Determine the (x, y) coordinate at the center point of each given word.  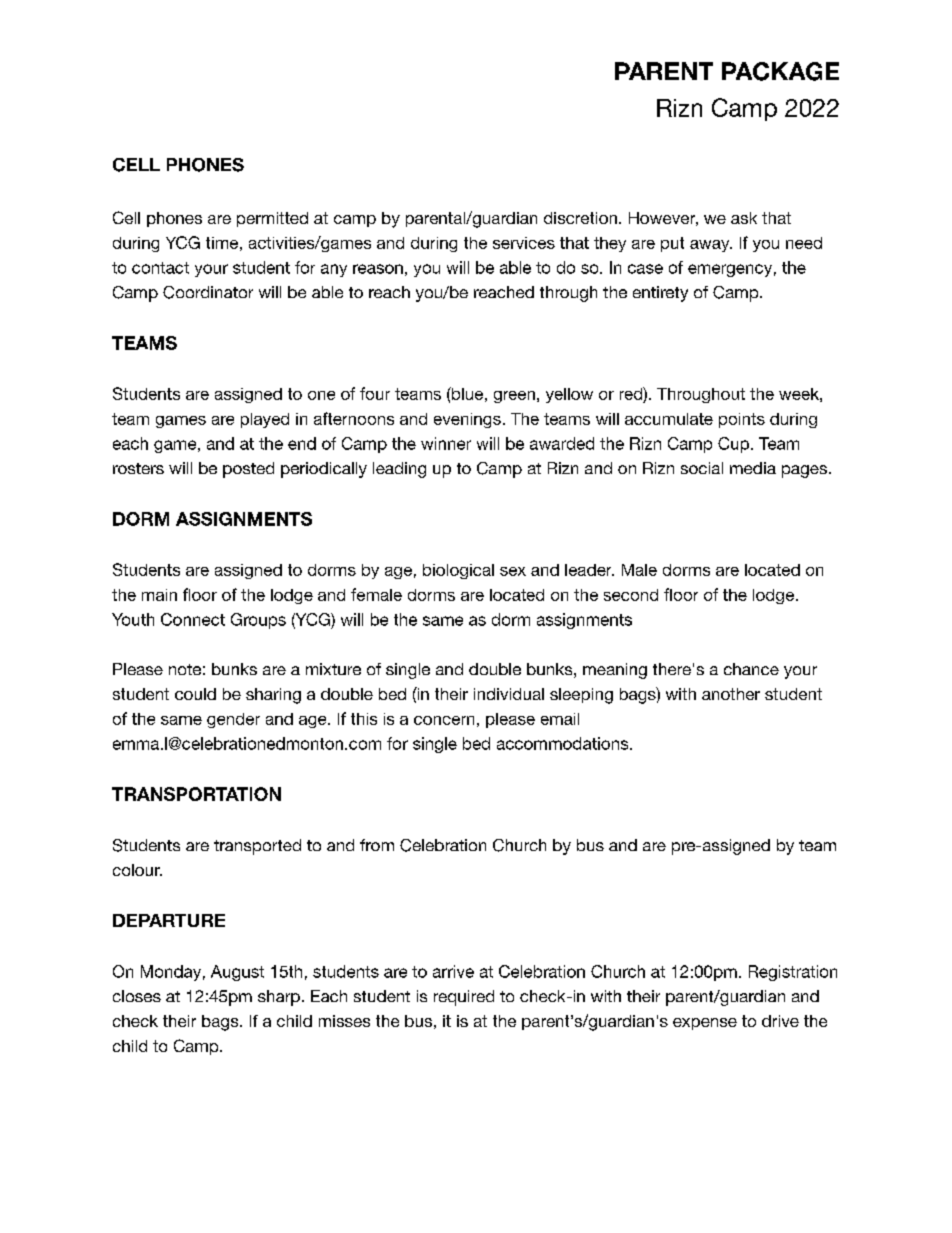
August (237, 973)
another (731, 694)
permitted (272, 219)
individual (509, 694)
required (464, 998)
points (742, 420)
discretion (580, 218)
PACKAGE (780, 71)
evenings (467, 420)
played (265, 420)
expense (705, 1024)
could (195, 694)
